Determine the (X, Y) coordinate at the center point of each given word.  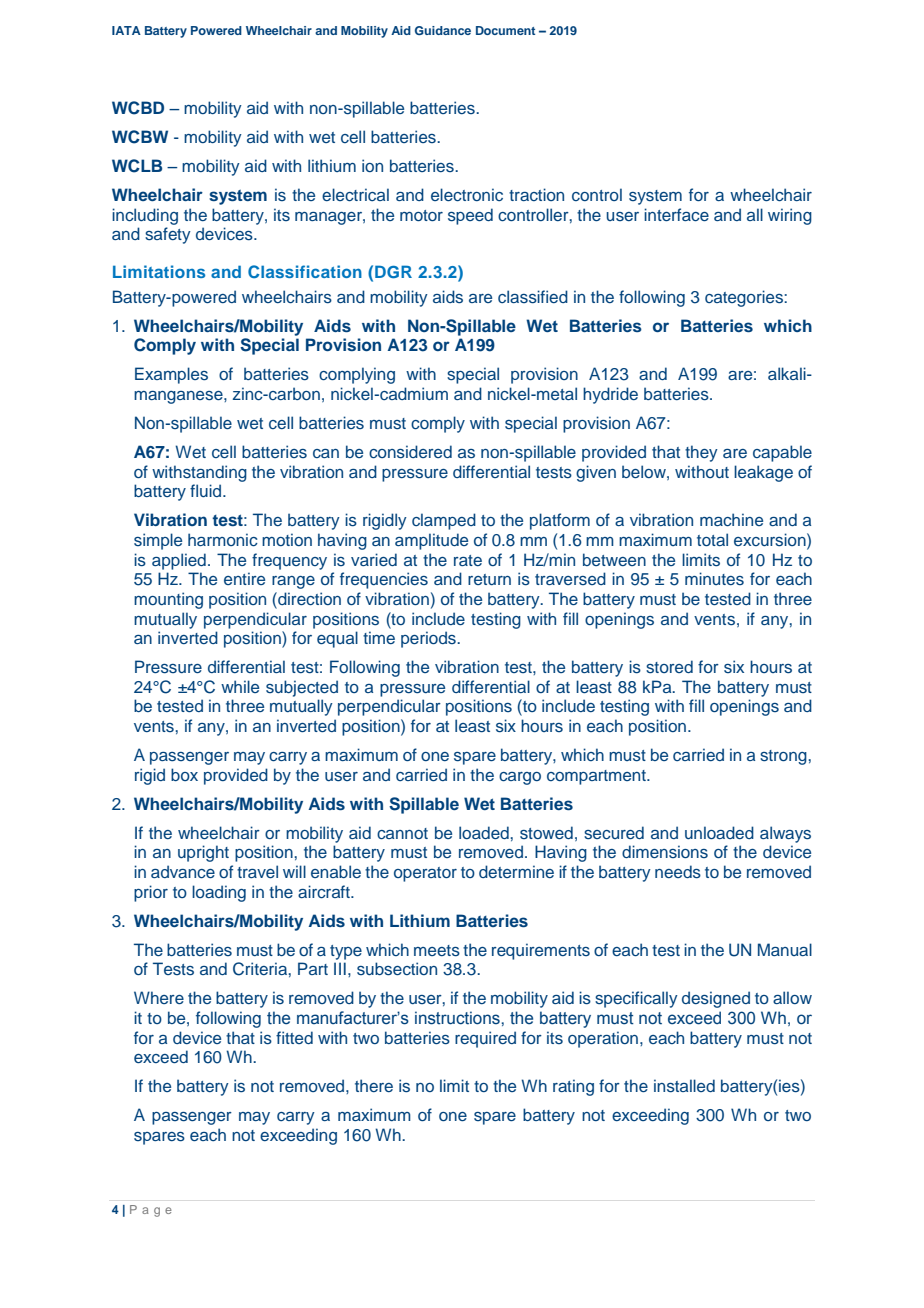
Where (159, 997)
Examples (171, 375)
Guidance (443, 30)
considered (410, 452)
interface (676, 214)
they (701, 453)
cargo (520, 778)
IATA (126, 30)
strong (784, 757)
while (240, 686)
